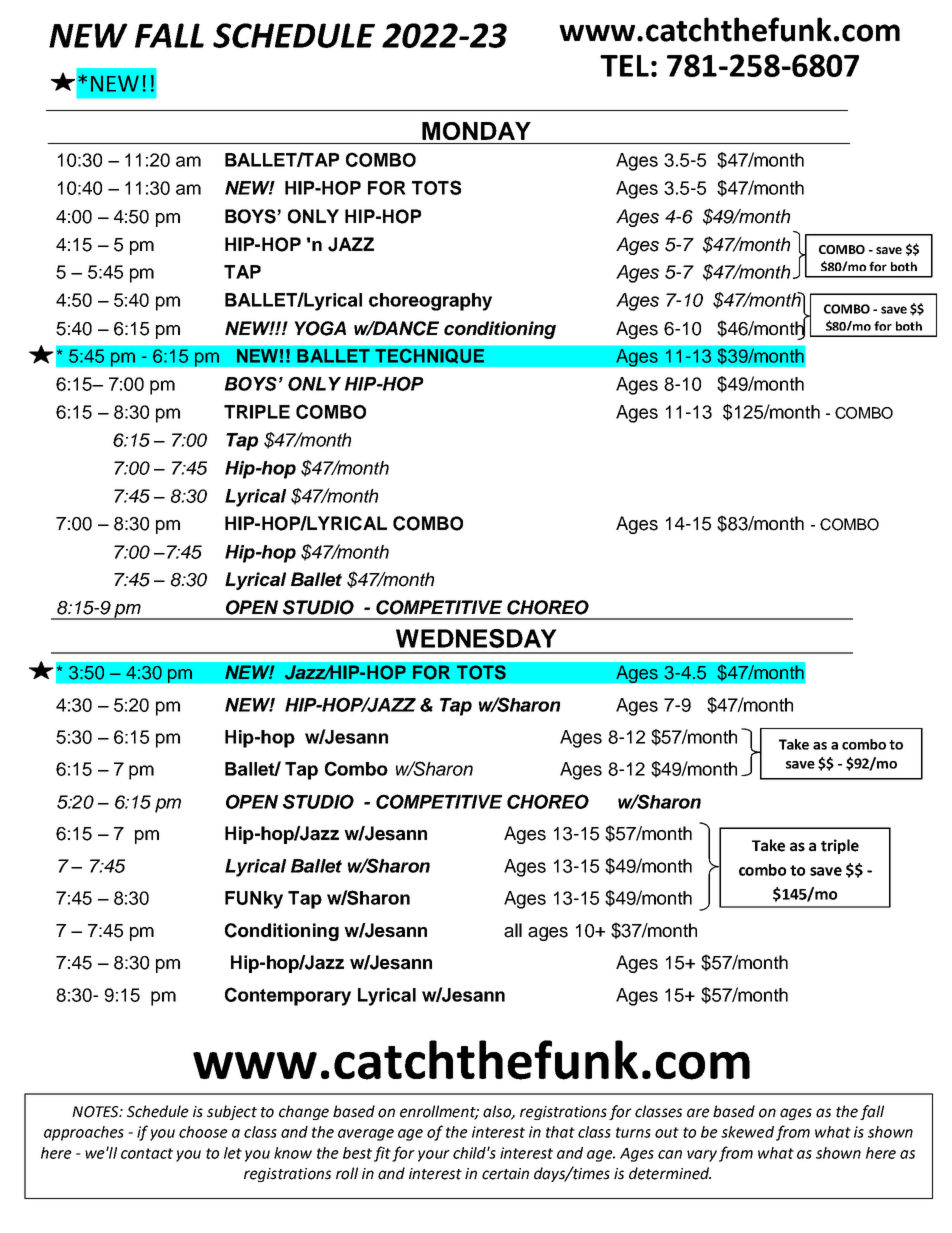 The width and height of the page is (952, 1233). Describe the element at coordinates (232, 1112) in the page. I see `subject` at that location.
